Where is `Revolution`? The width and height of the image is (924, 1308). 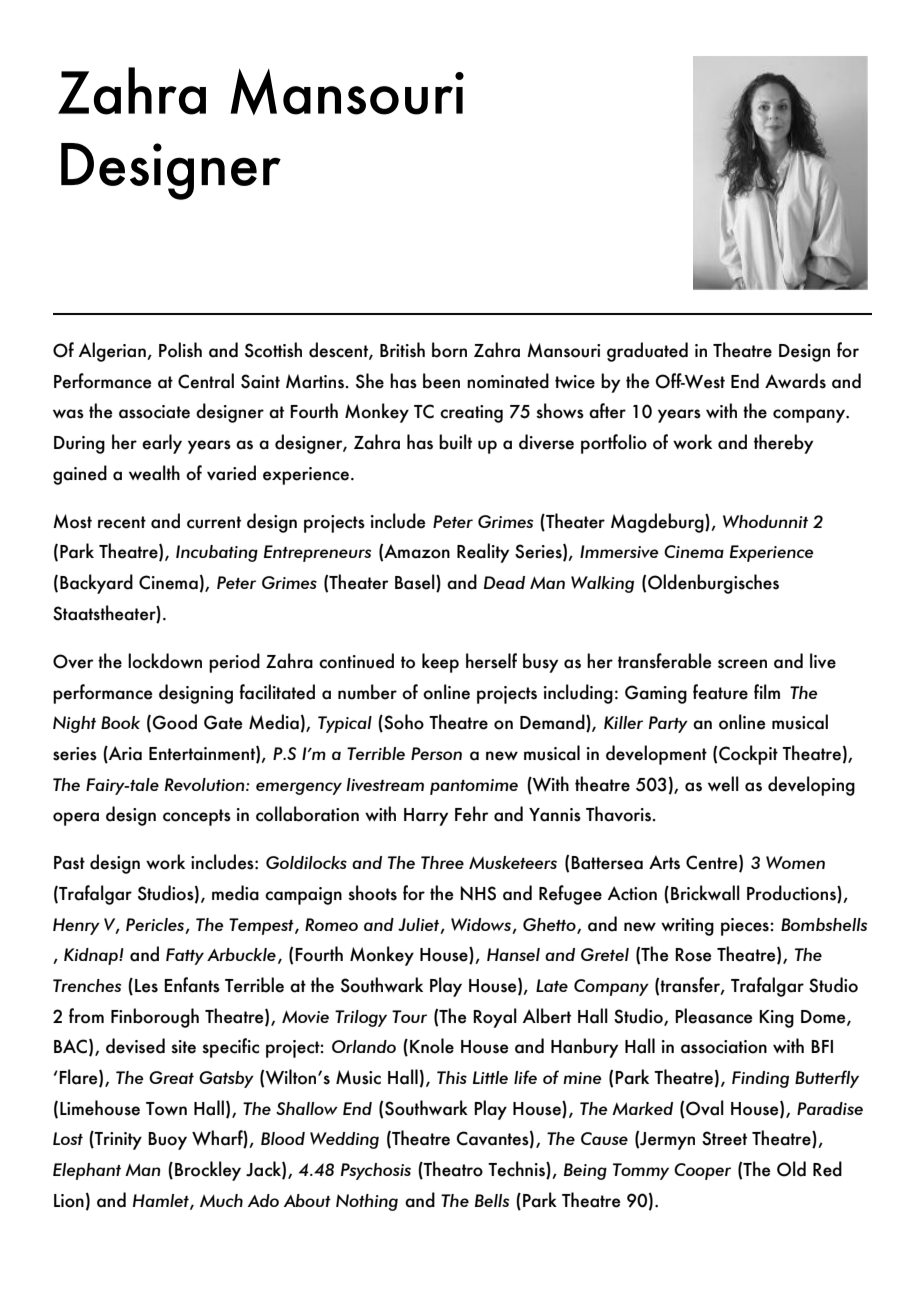
Revolution is located at coordinates (206, 784).
